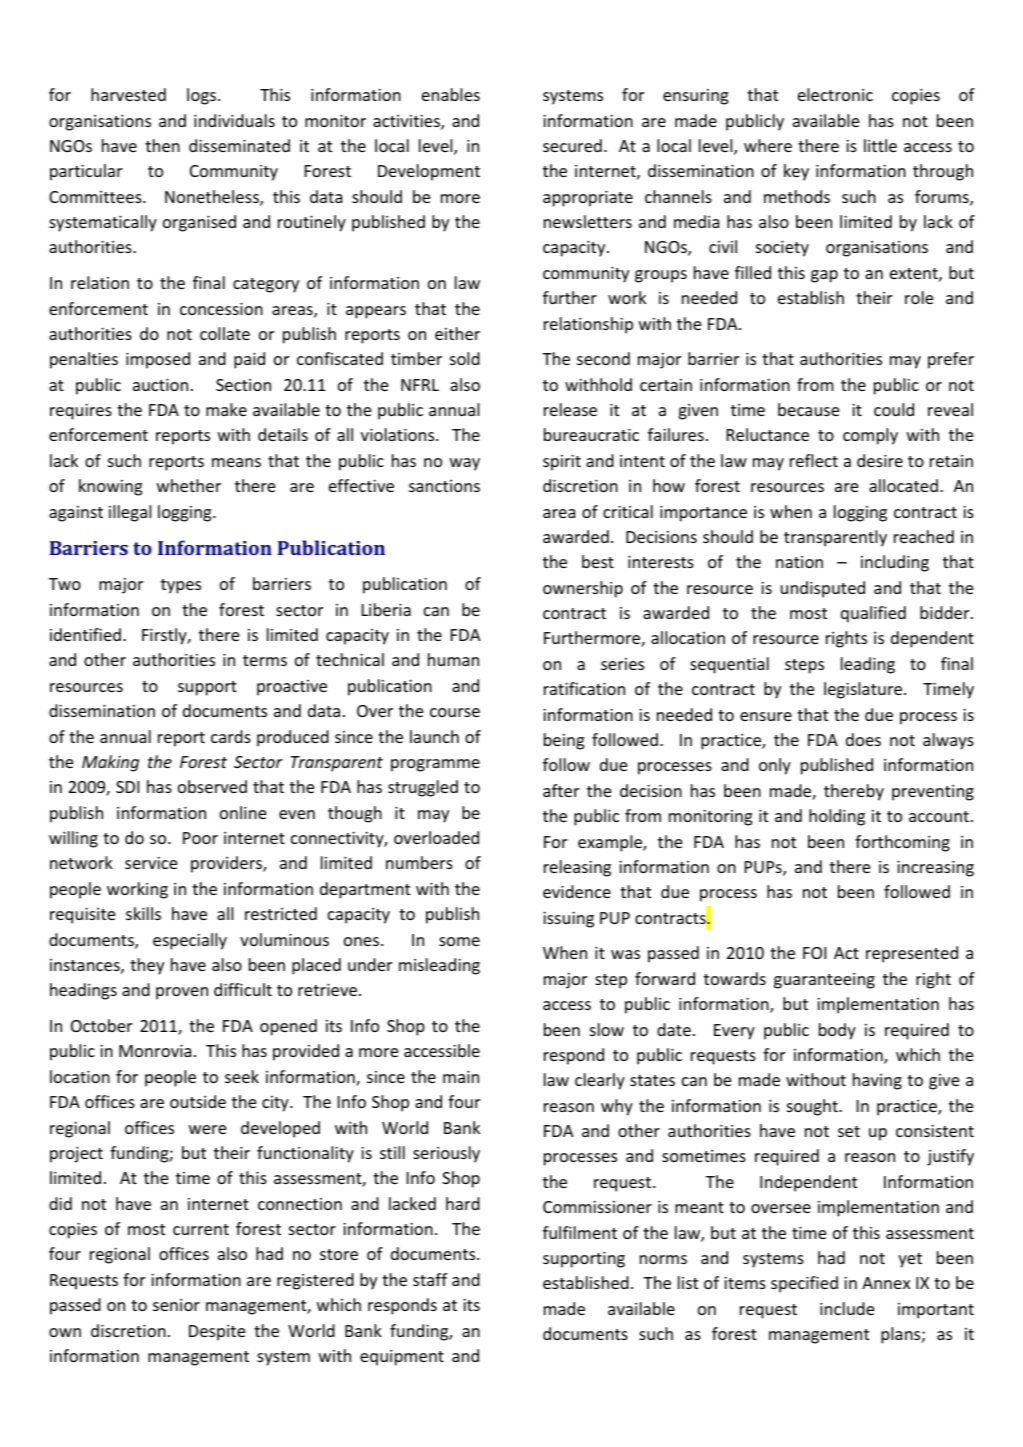  Describe the element at coordinates (572, 145) in the page. I see `secured` at that location.
